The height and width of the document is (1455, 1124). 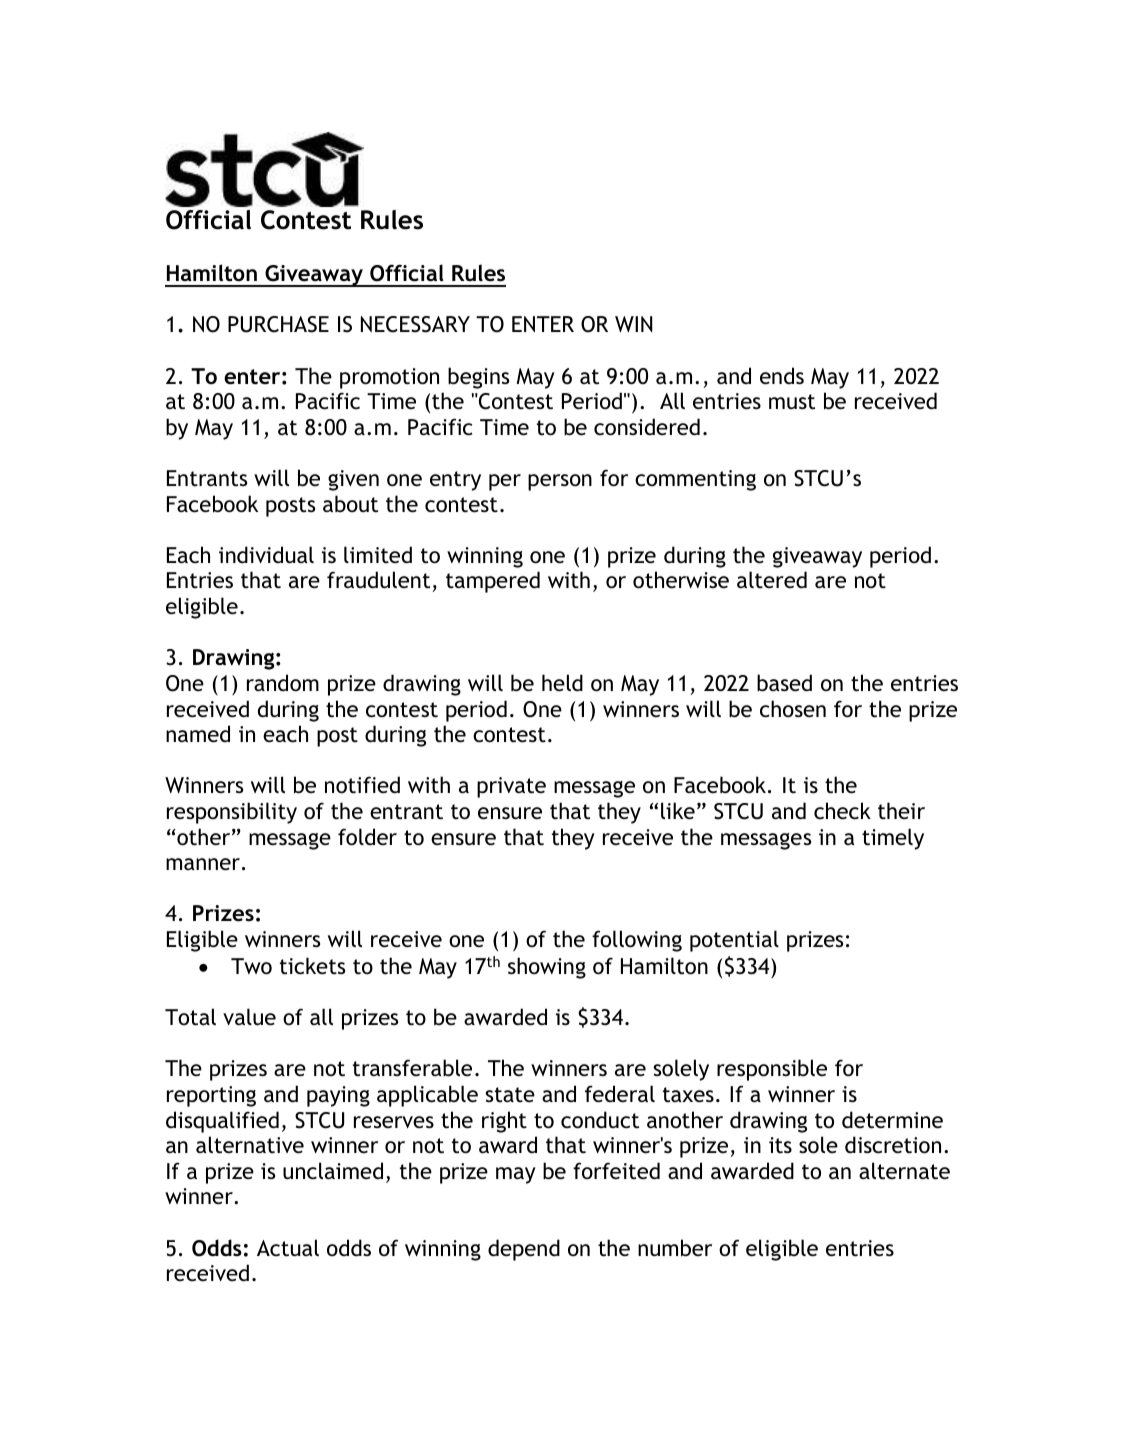 I want to click on random, so click(x=283, y=683).
